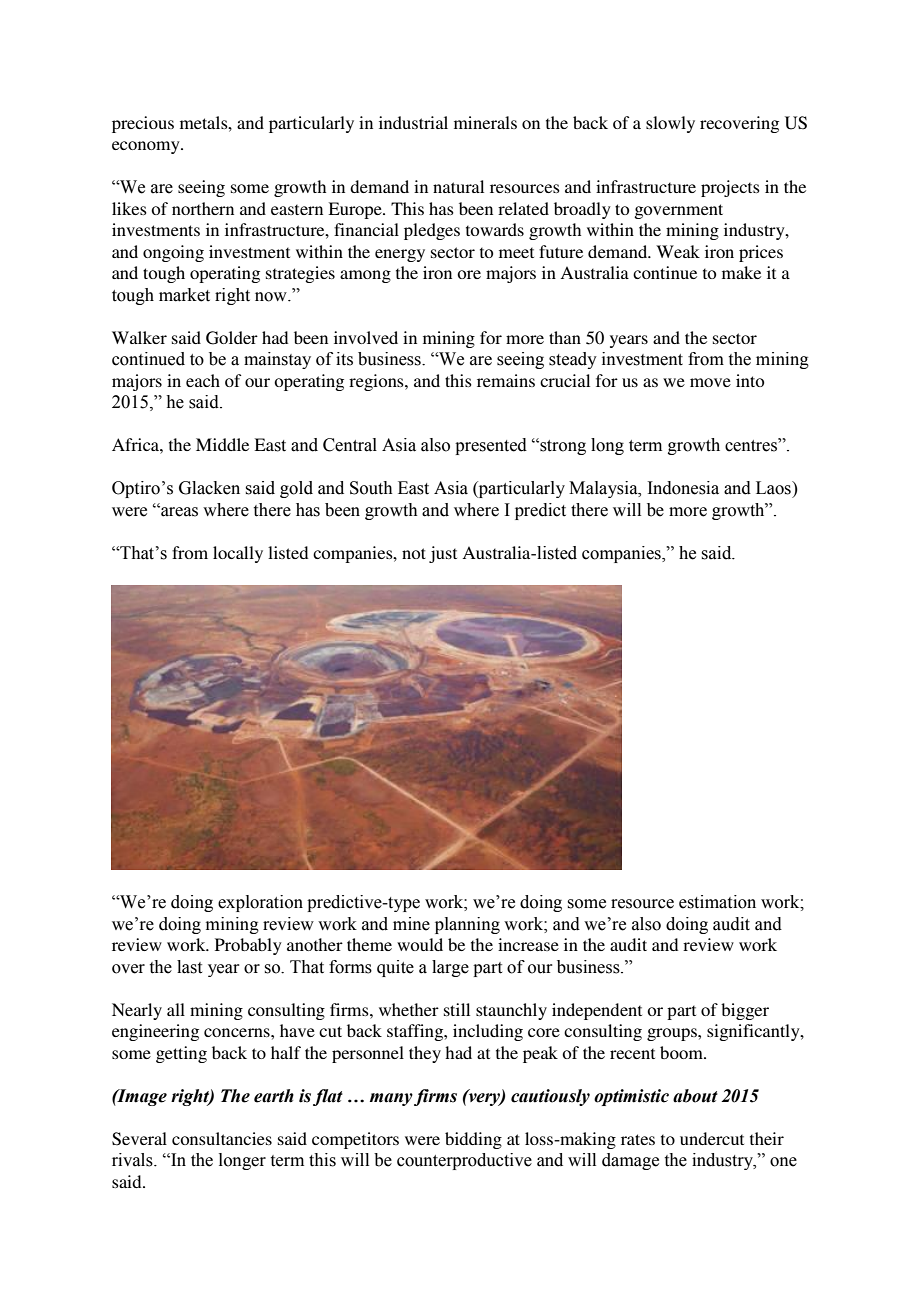 The width and height of the screenshot is (924, 1308). Describe the element at coordinates (491, 446) in the screenshot. I see `presented` at that location.
